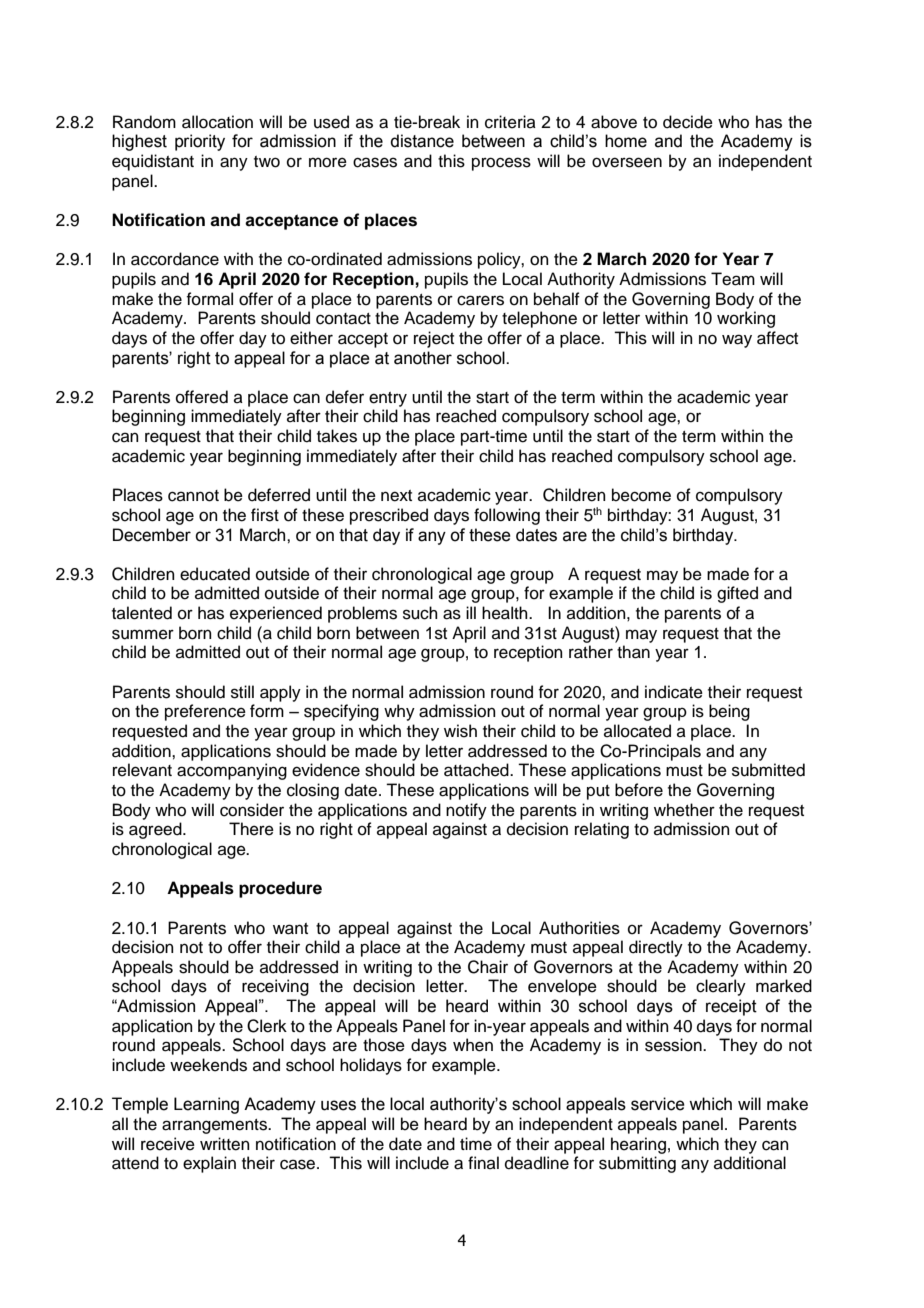 Image resolution: width=924 pixels, height=1308 pixels. What do you see at coordinates (242, 692) in the screenshot?
I see `still` at bounding box center [242, 692].
